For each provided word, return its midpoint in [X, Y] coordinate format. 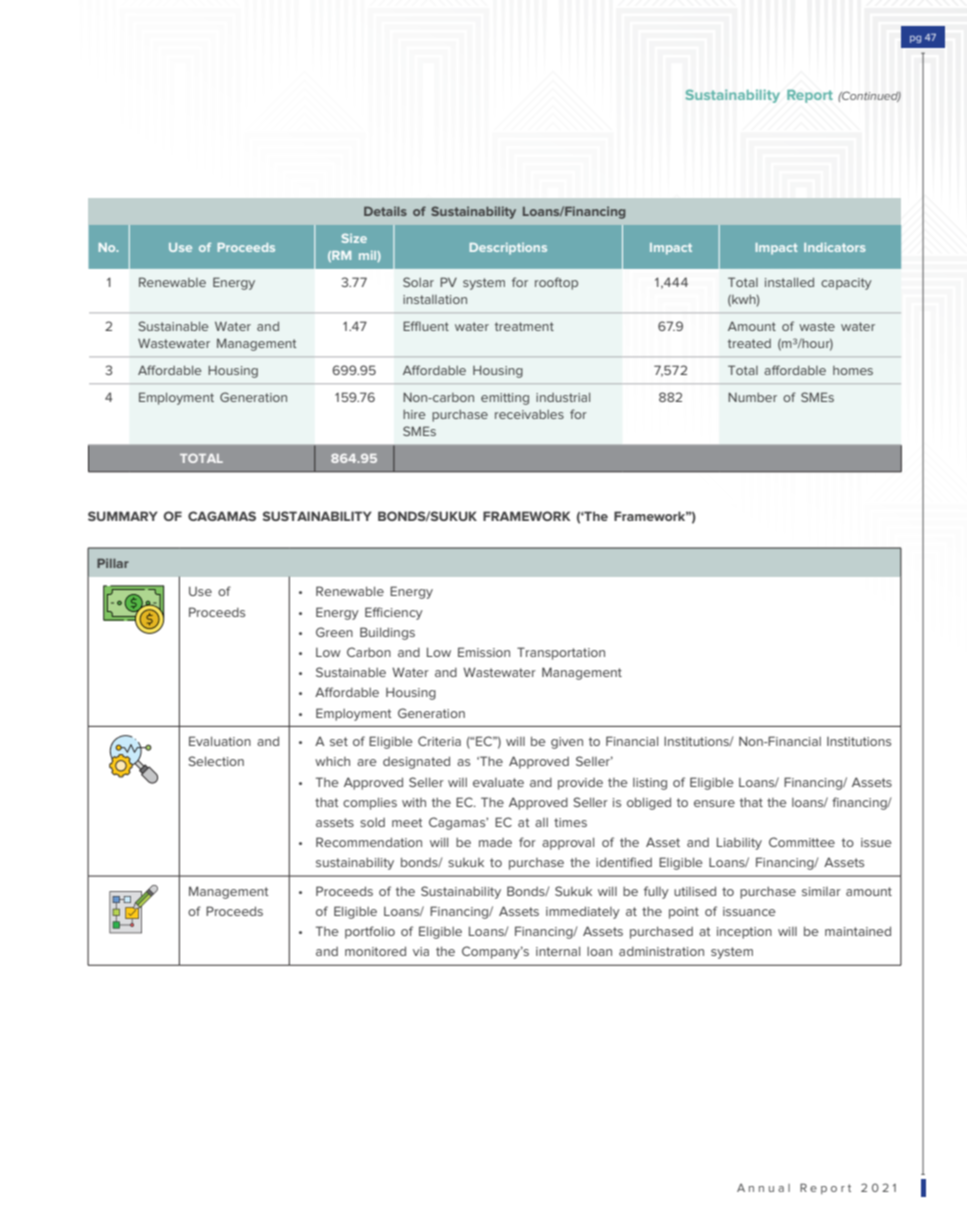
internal [558, 951]
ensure [714, 803]
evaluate [498, 782]
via [421, 951]
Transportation [561, 653]
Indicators [835, 247]
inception [744, 933]
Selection [216, 761]
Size [354, 238]
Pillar [113, 563]
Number [752, 397]
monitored [375, 951]
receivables [529, 414]
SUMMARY [123, 516]
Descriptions [508, 249]
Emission [484, 652]
